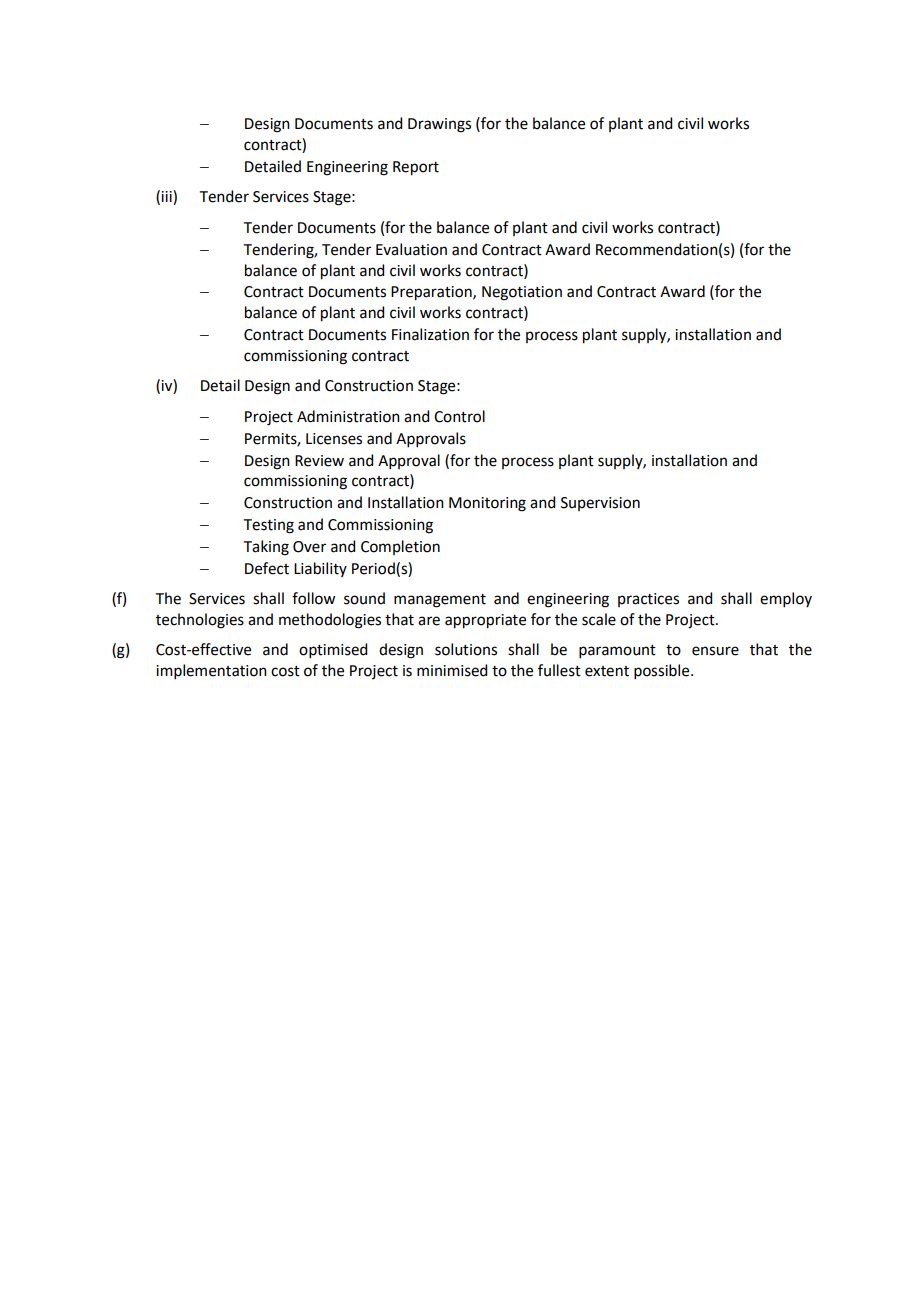 Image resolution: width=924 pixels, height=1308 pixels. What do you see at coordinates (600, 504) in the document?
I see `Supervision` at bounding box center [600, 504].
